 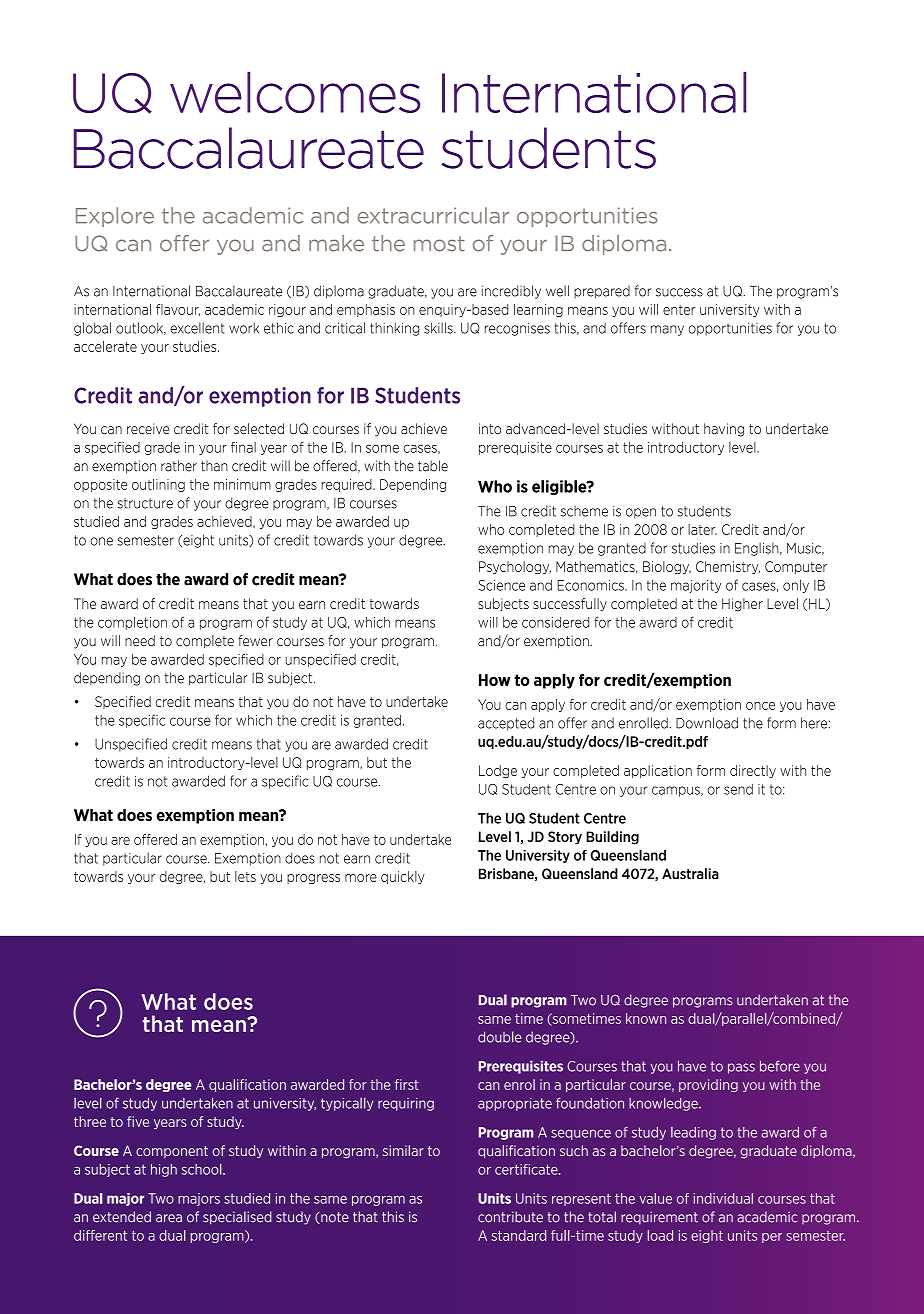 What do you see at coordinates (690, 874) in the document?
I see `Australia` at bounding box center [690, 874].
